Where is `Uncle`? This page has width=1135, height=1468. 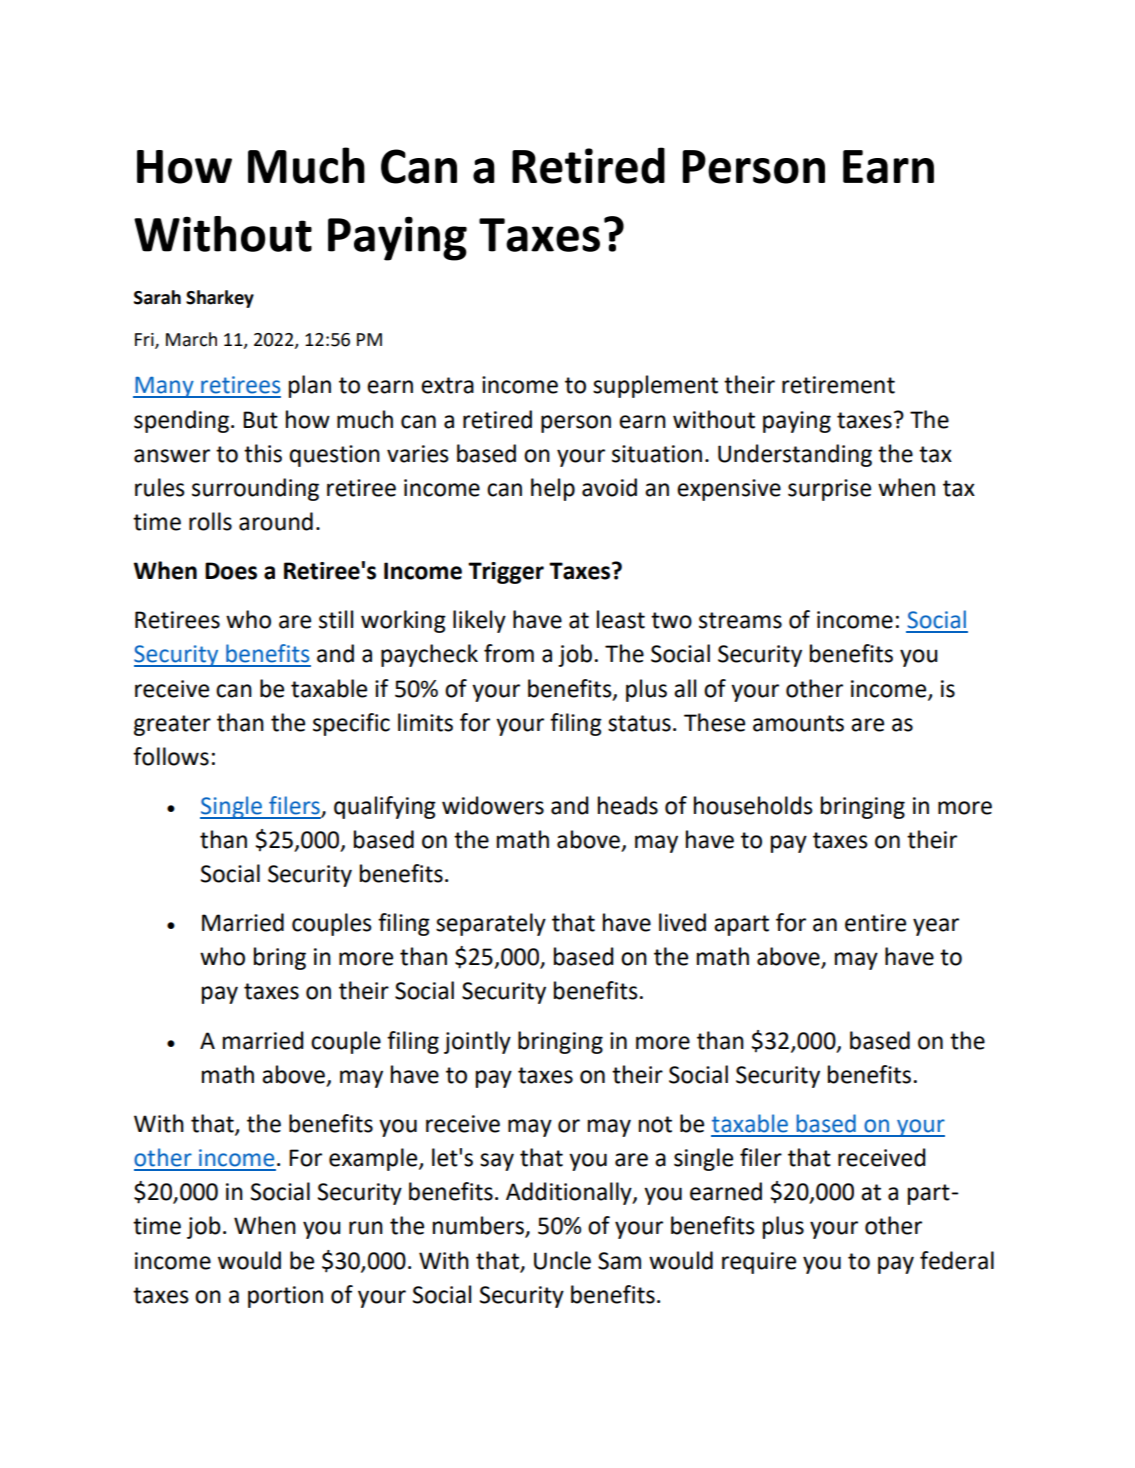 Uncle is located at coordinates (562, 1260).
